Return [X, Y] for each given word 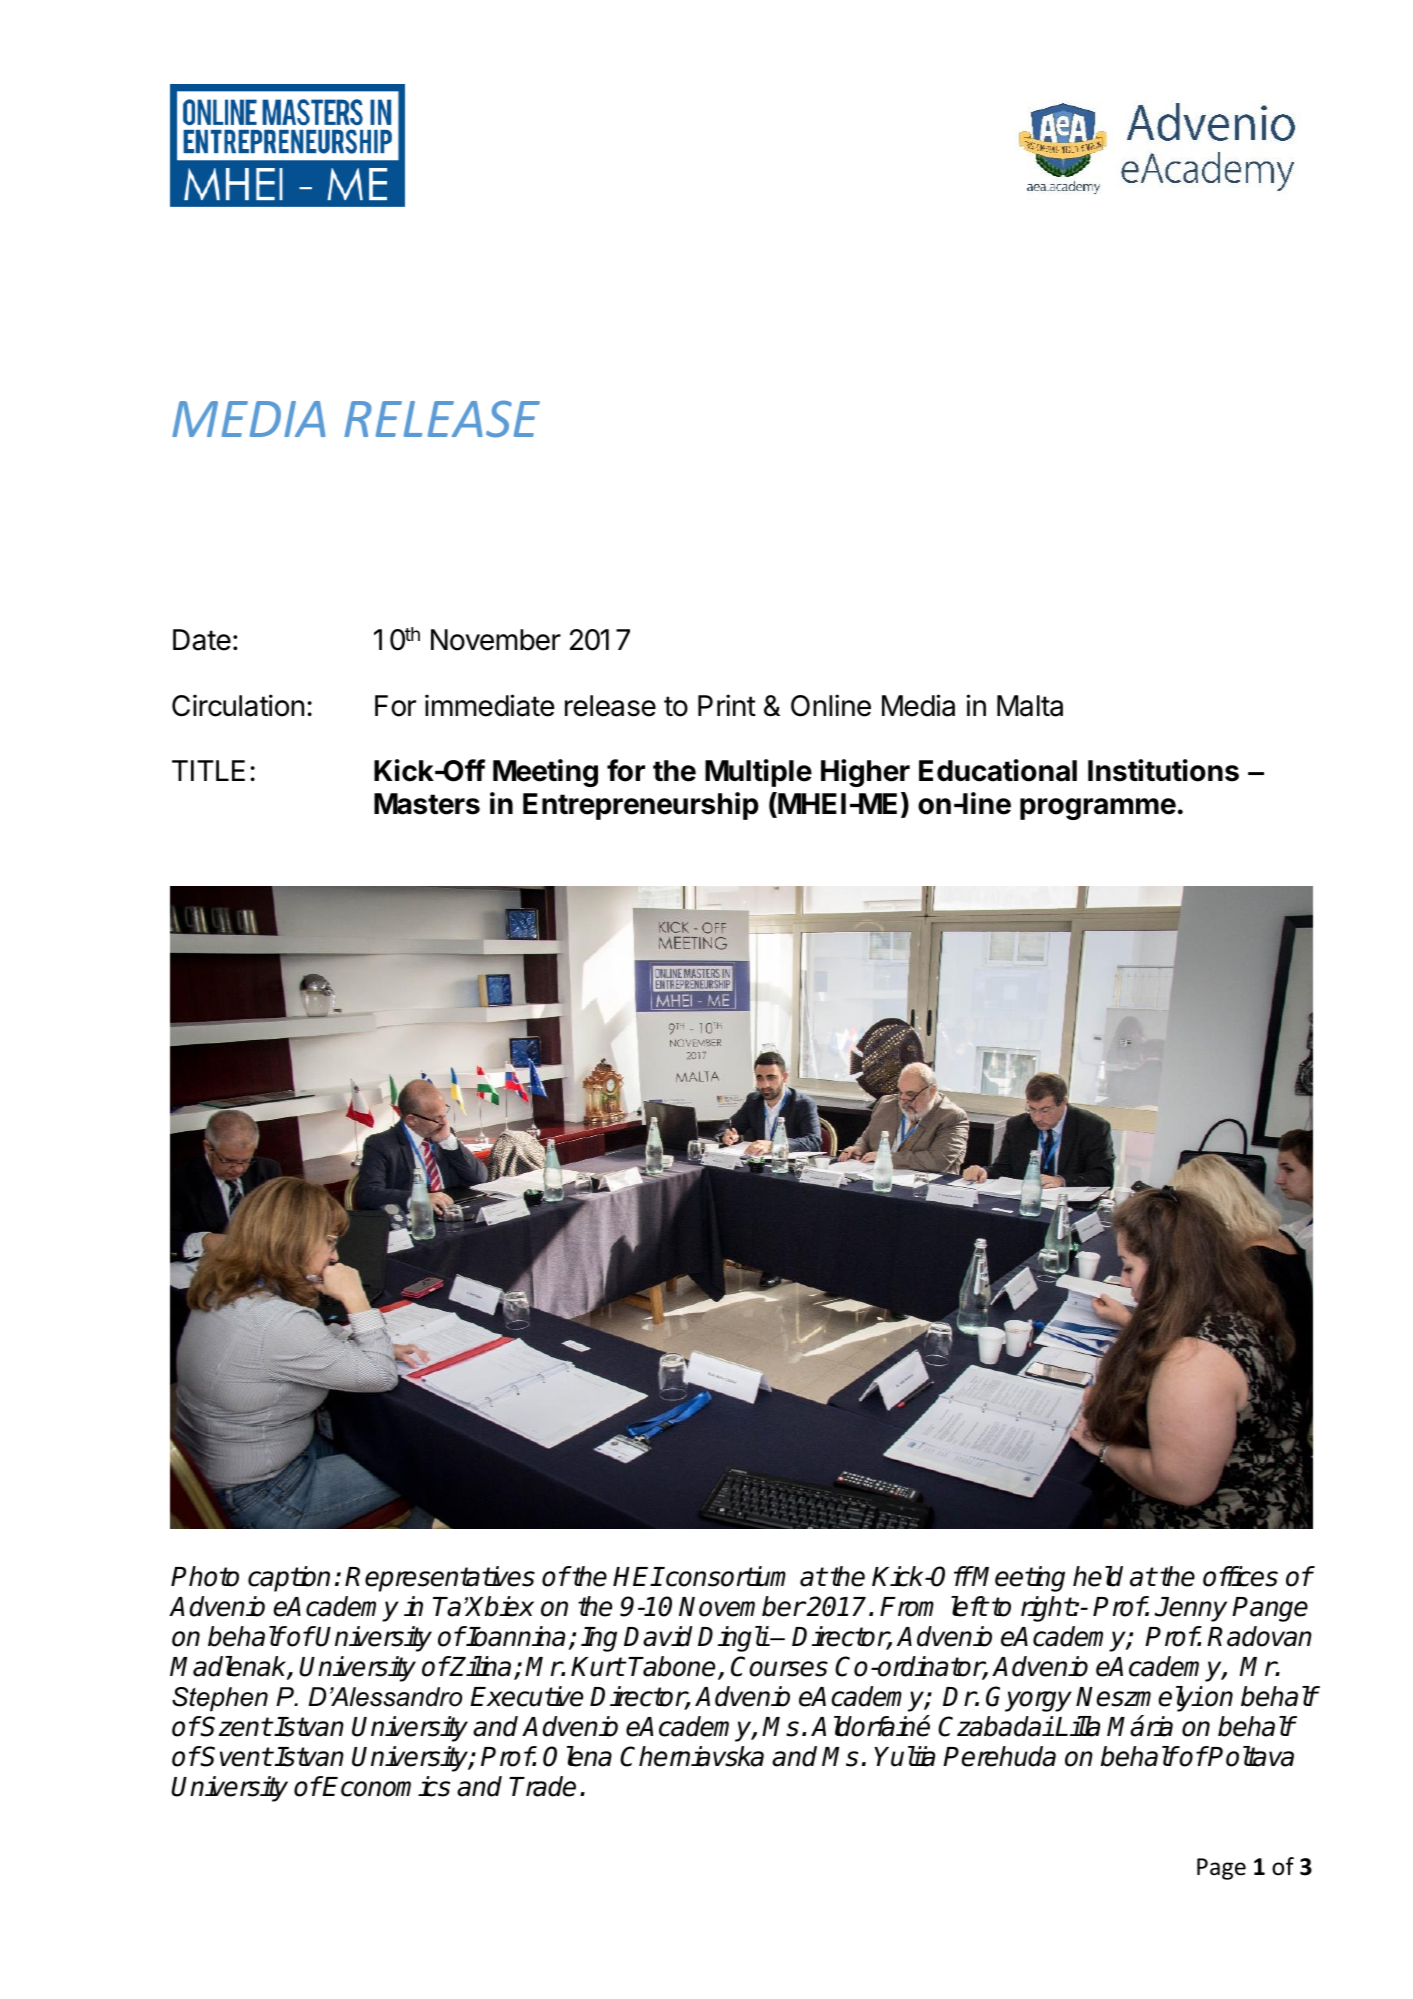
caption [289, 1579]
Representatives [440, 1579]
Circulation [238, 705]
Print [727, 705]
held [1098, 1576]
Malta [1030, 706]
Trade [542, 1786]
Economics [386, 1786]
